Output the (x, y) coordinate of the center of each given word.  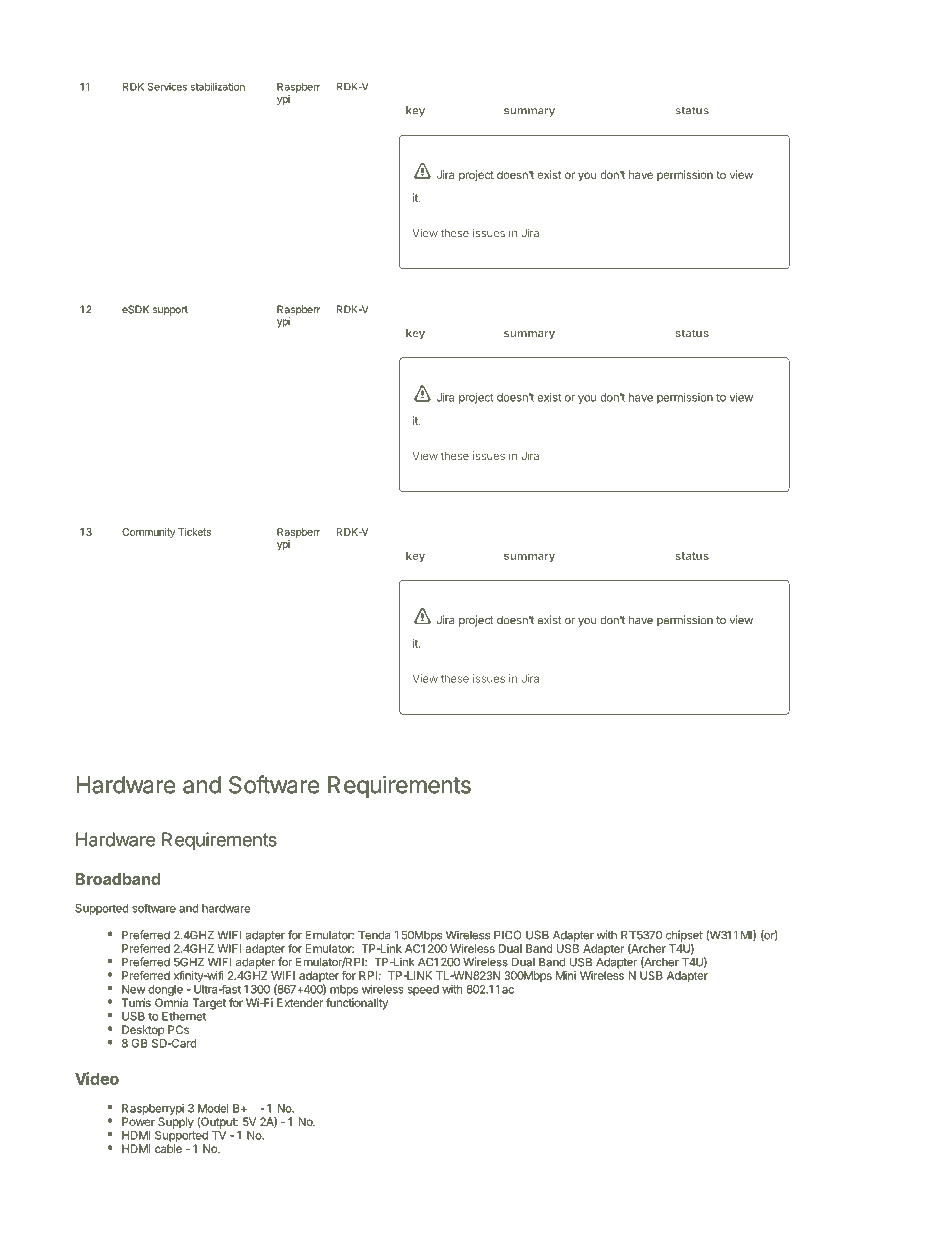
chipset (684, 937)
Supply (176, 1123)
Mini (566, 975)
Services (167, 86)
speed (423, 990)
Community (148, 533)
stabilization (218, 86)
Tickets (194, 532)
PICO (507, 935)
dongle (165, 990)
